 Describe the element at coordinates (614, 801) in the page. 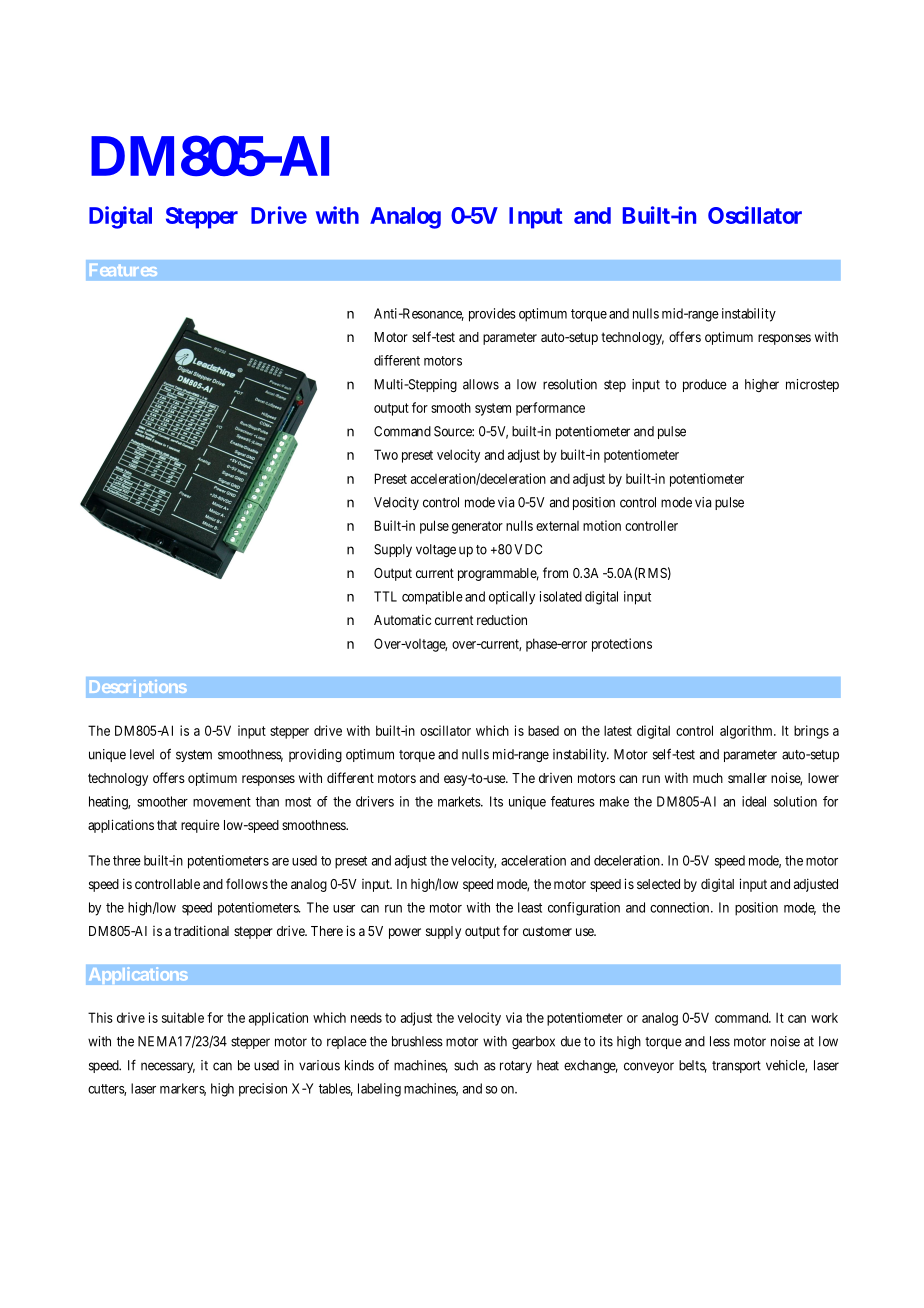

I see `make` at that location.
